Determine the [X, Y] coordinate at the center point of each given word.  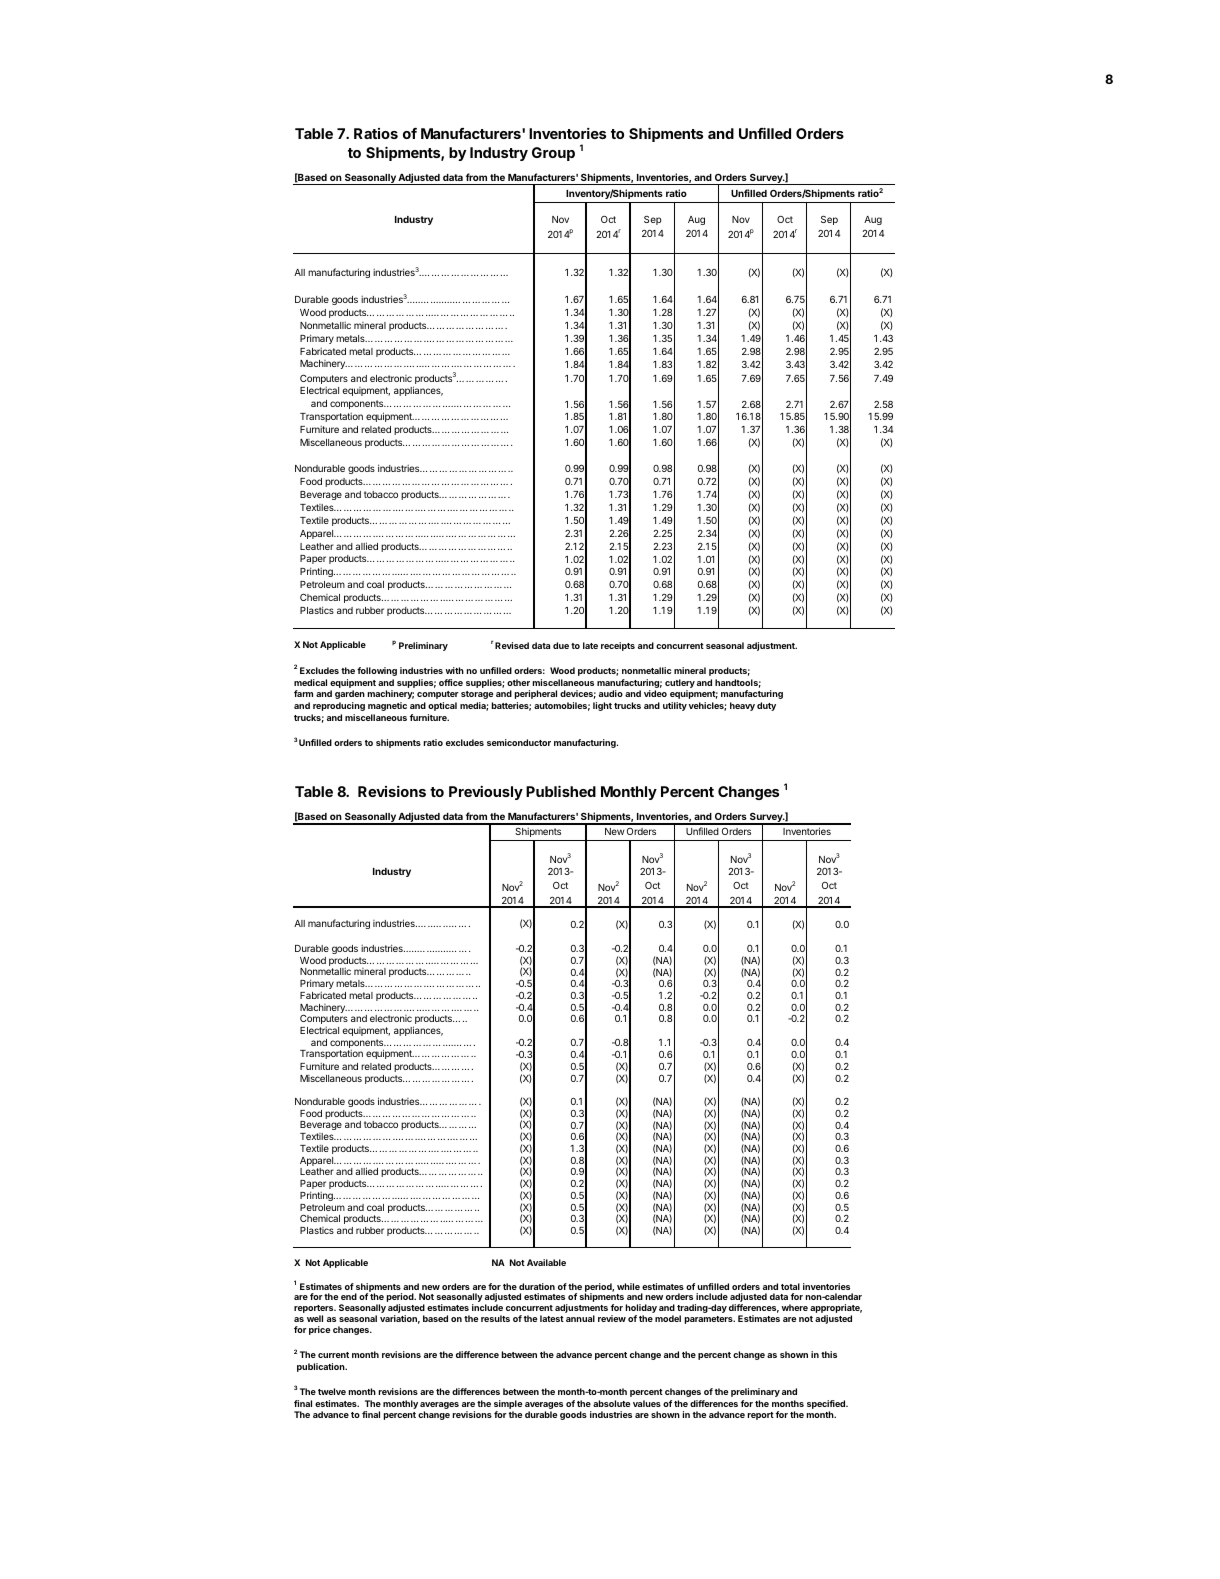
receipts [618, 646]
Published [561, 791]
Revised [512, 645]
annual [580, 1318]
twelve [332, 1391]
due [561, 645]
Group [553, 154]
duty [766, 706]
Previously [486, 793]
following [377, 671]
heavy [742, 706]
